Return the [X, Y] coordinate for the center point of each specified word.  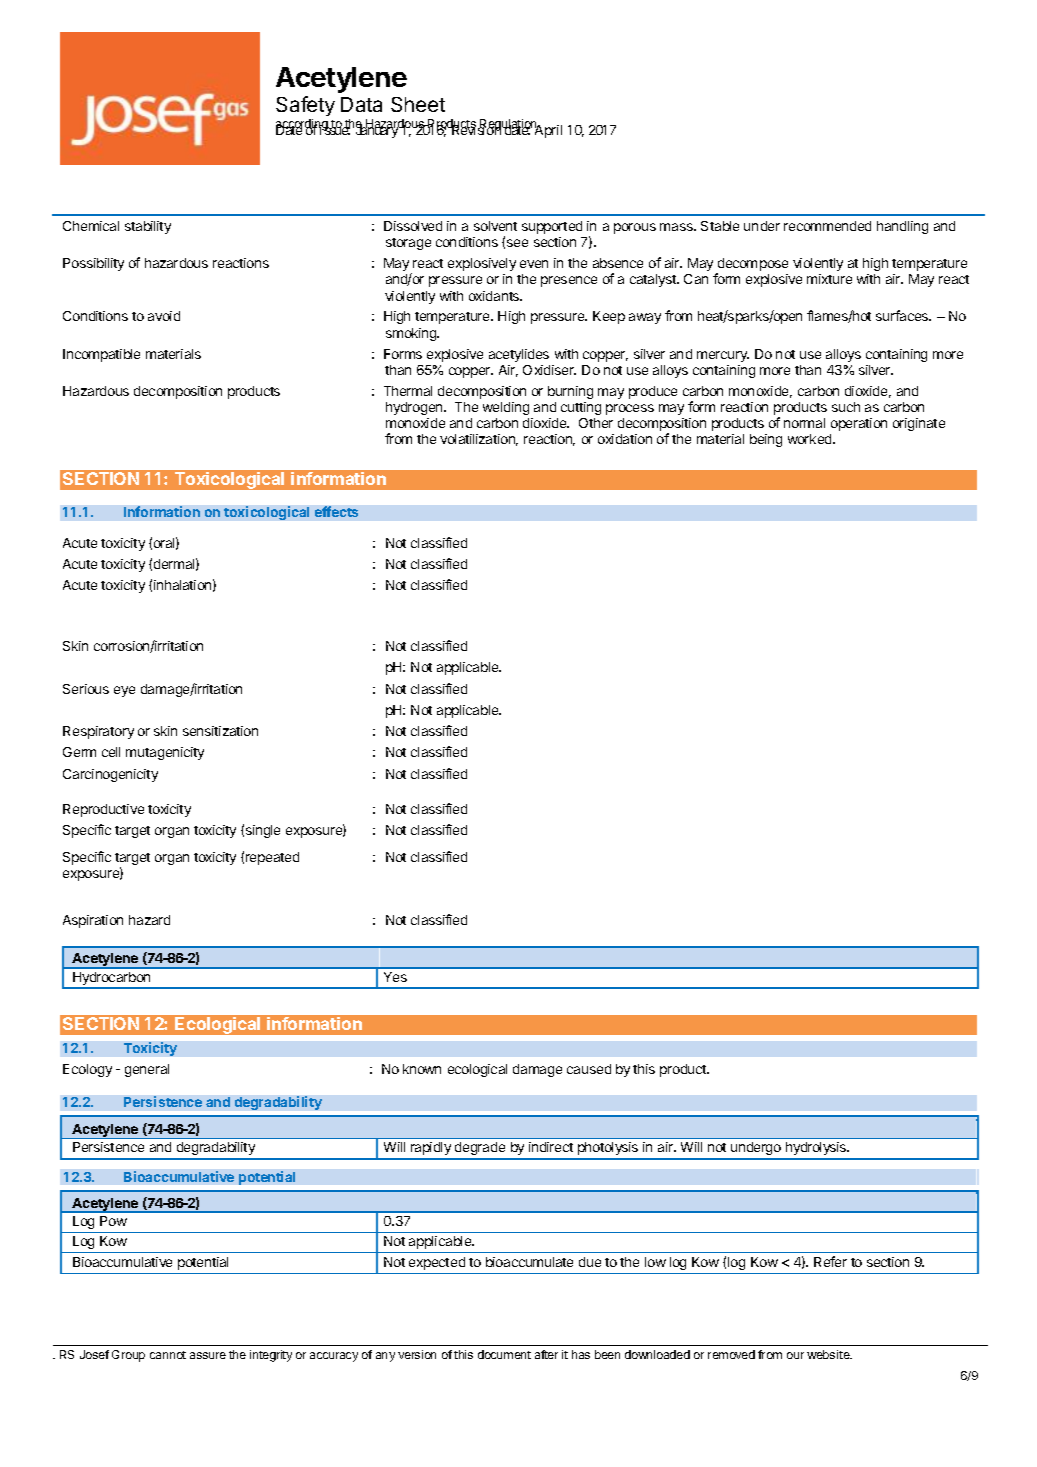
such [846, 407]
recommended [827, 226]
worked [811, 439]
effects [336, 511]
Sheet [418, 104]
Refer [830, 1261]
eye [124, 691]
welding [506, 408]
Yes [395, 977]
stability [148, 227]
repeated [272, 858]
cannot [168, 1355]
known [422, 1069]
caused [589, 1069]
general [147, 1070]
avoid [164, 316]
